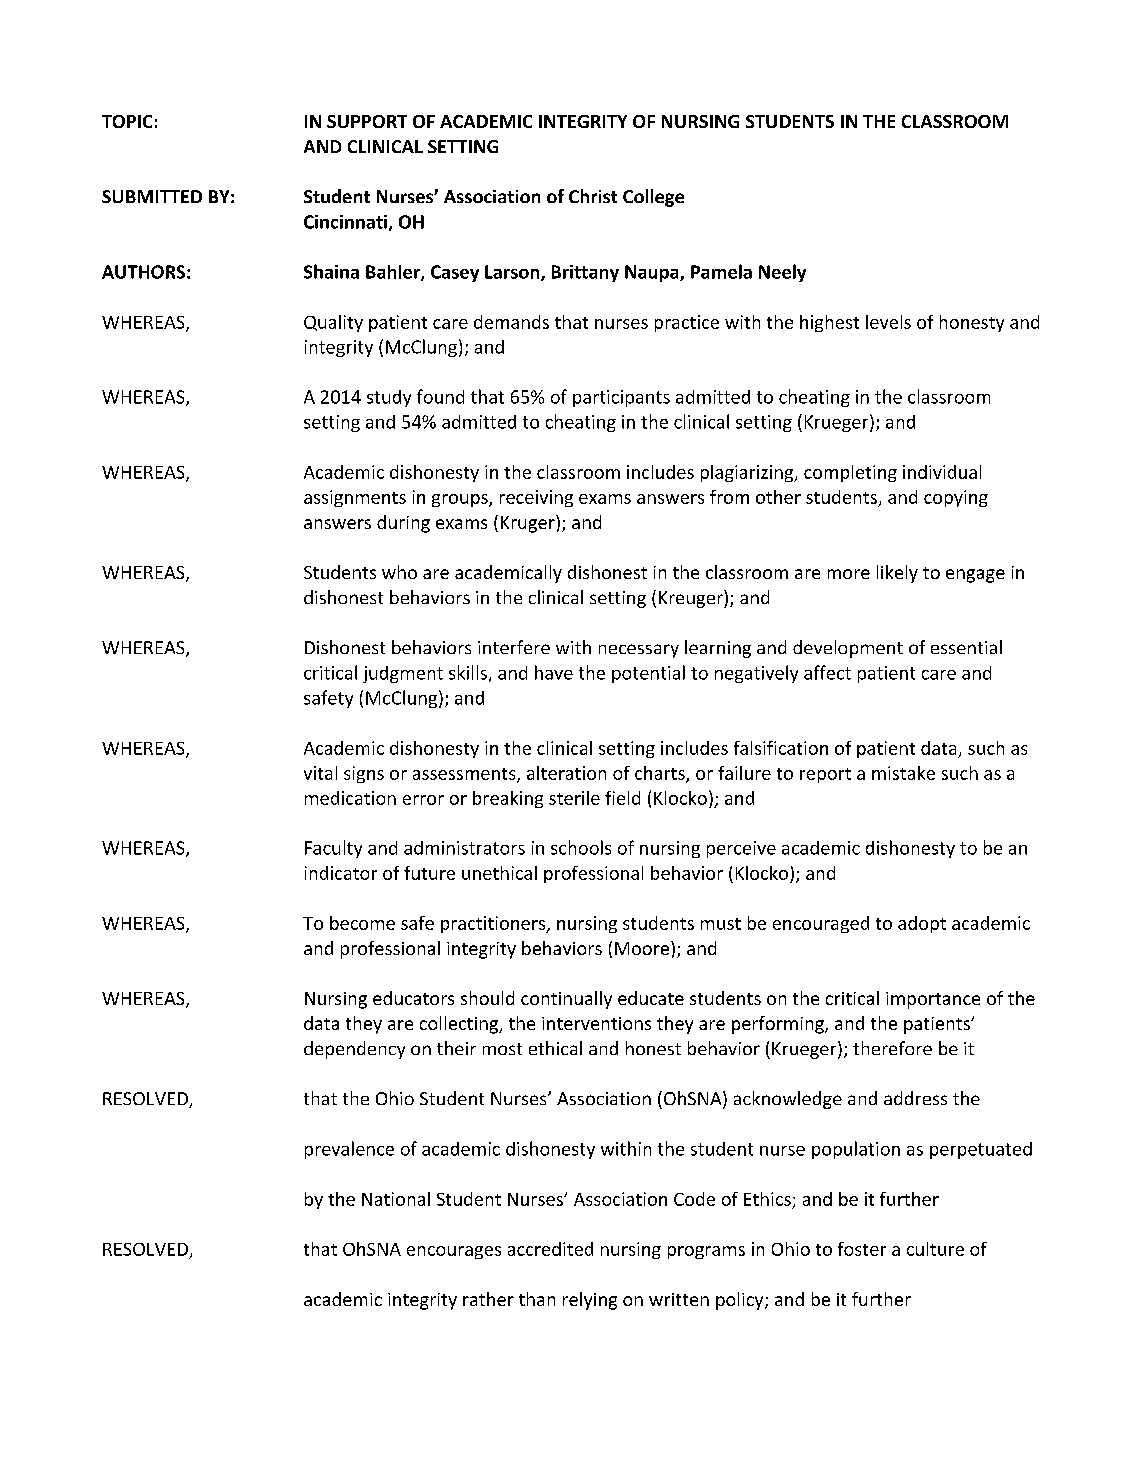 Image resolution: width=1142 pixels, height=1478 pixels. I want to click on practitioners, so click(494, 924).
